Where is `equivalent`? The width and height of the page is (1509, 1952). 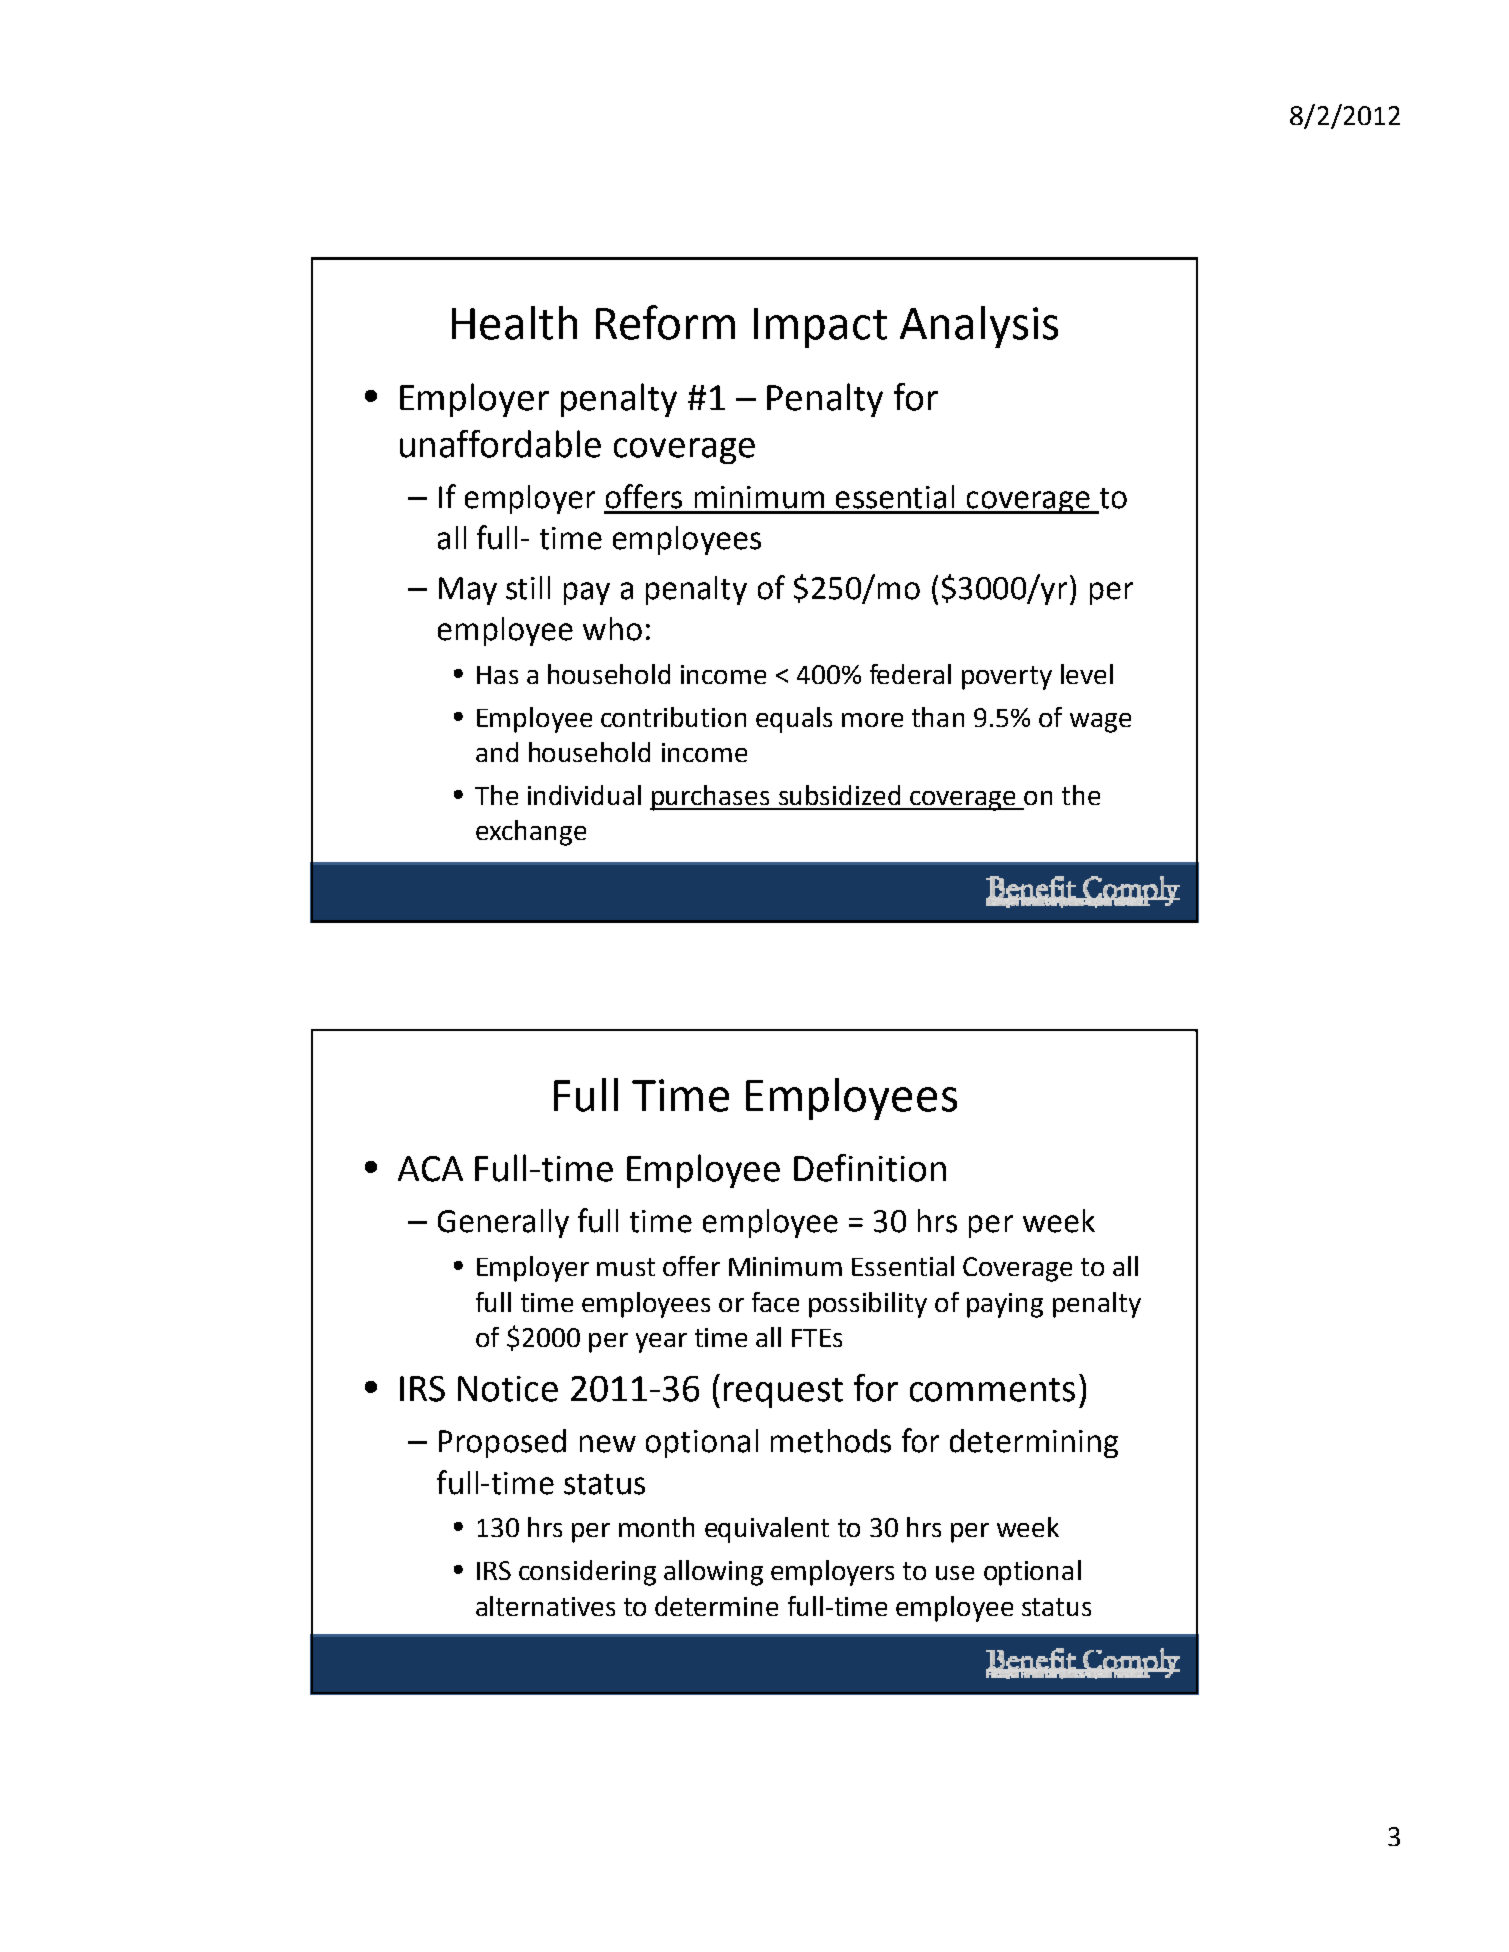 equivalent is located at coordinates (767, 1530).
